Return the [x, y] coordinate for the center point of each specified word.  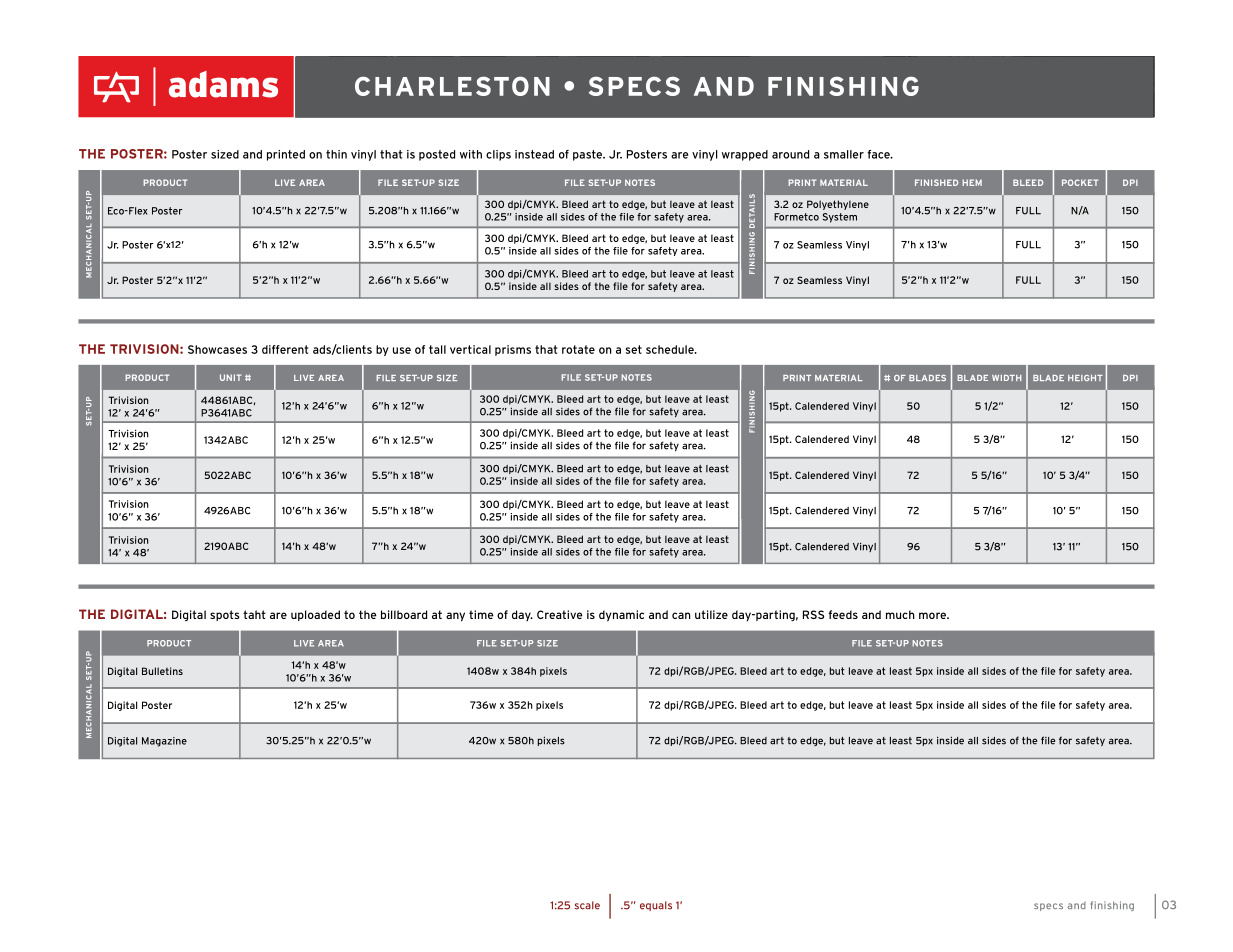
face [880, 154]
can [681, 615]
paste [589, 155]
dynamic [621, 616]
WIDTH [1006, 378]
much [900, 614]
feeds [843, 614]
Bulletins [162, 671]
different [285, 349]
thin [336, 154]
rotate [578, 349]
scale [587, 905]
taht [254, 614]
